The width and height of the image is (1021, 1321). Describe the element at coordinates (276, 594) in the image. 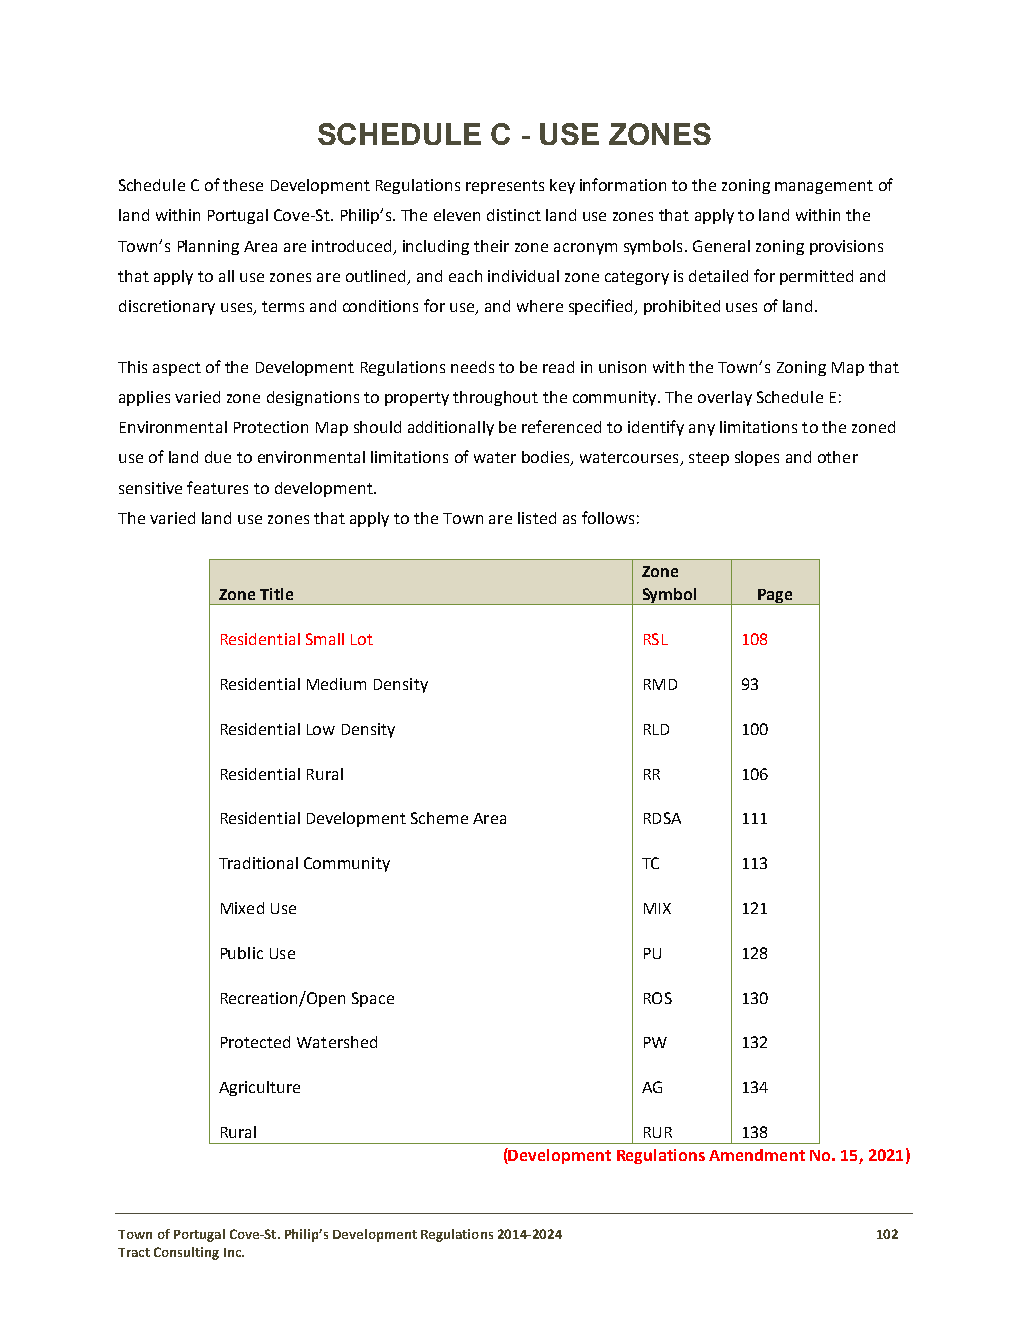

I see `Title` at that location.
